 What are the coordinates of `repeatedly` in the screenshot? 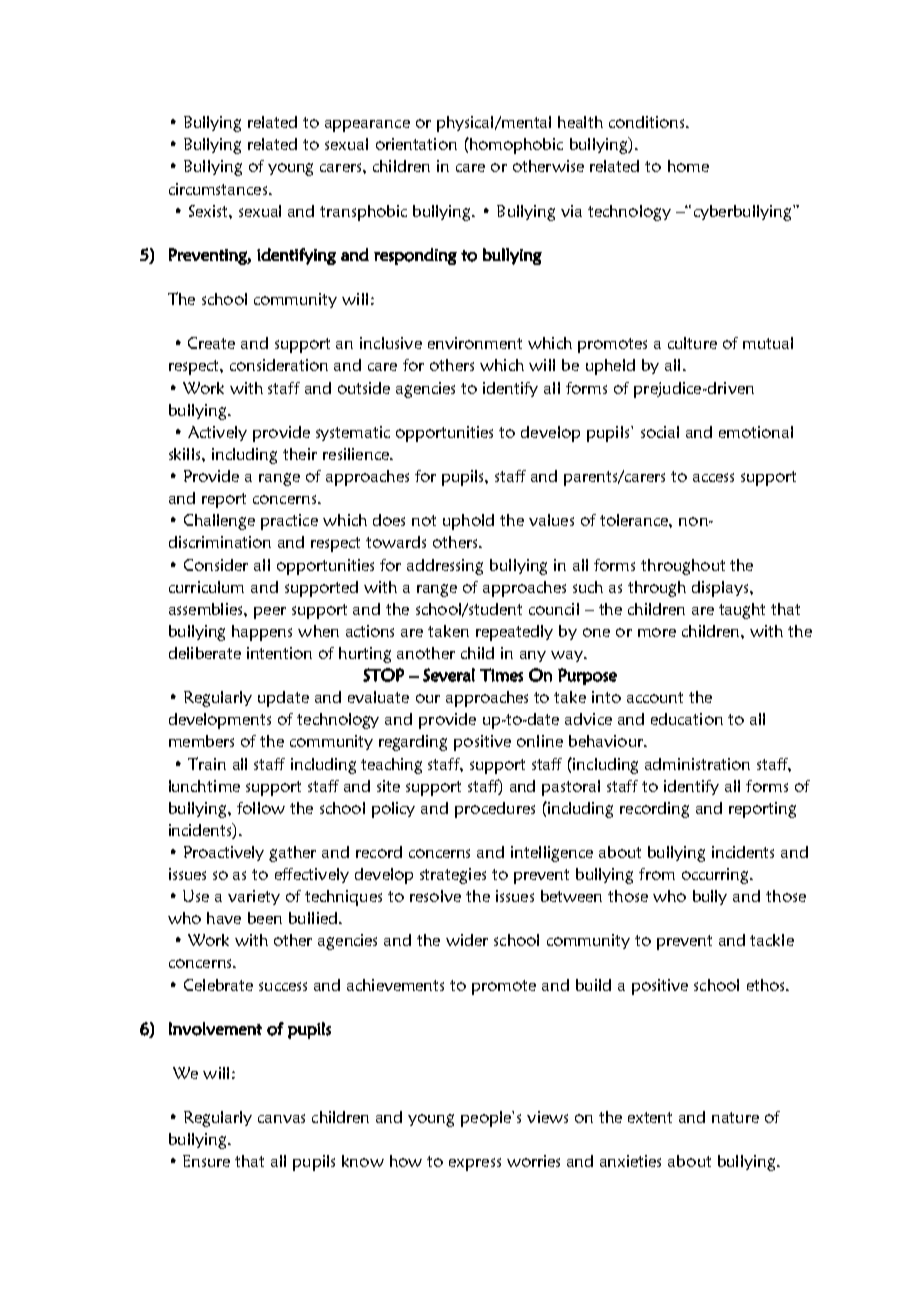 It's located at (514, 633).
